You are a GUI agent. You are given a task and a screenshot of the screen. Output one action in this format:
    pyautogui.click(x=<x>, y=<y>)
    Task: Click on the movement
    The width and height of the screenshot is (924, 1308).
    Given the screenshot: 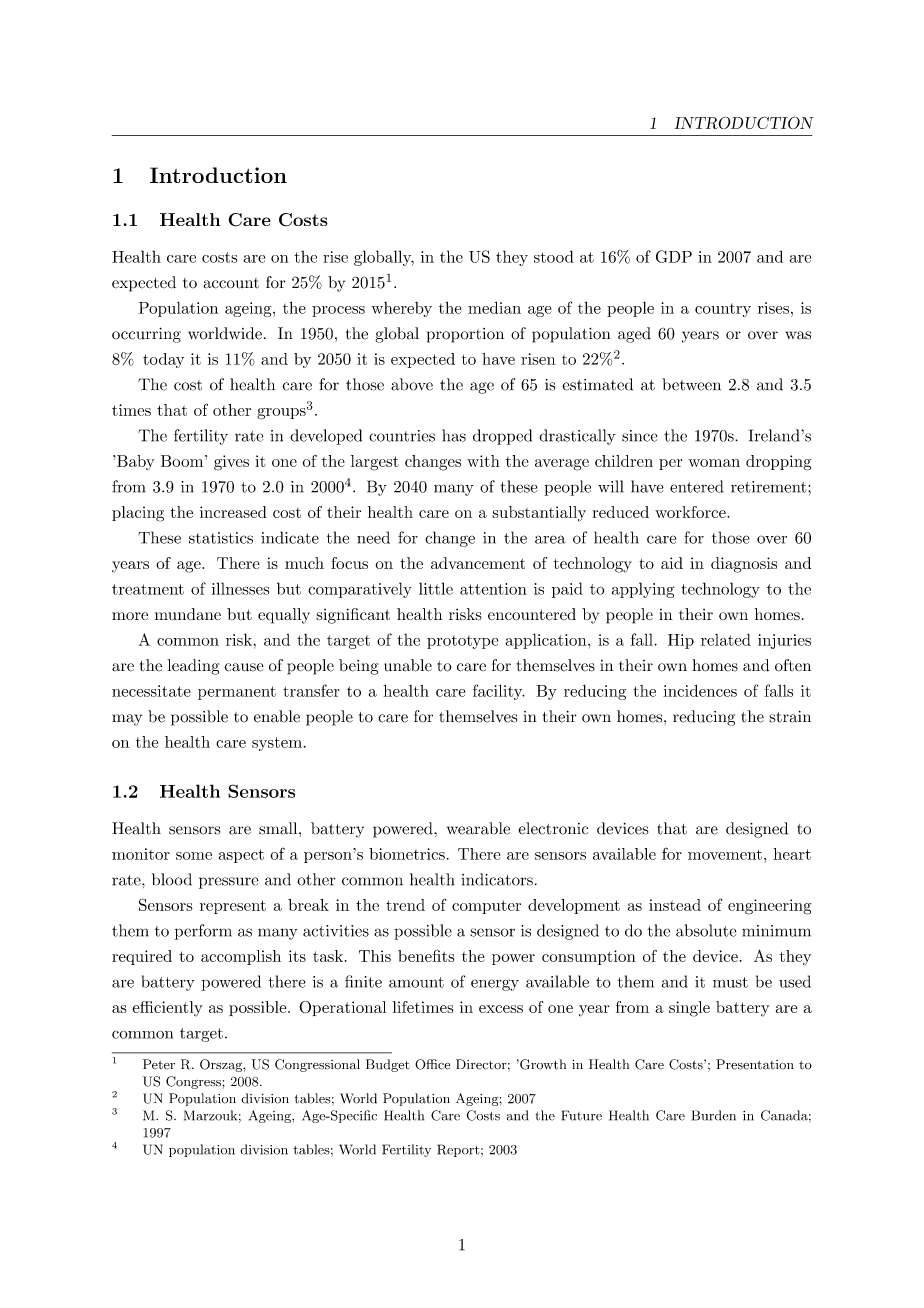 What is the action you would take?
    pyautogui.click(x=725, y=855)
